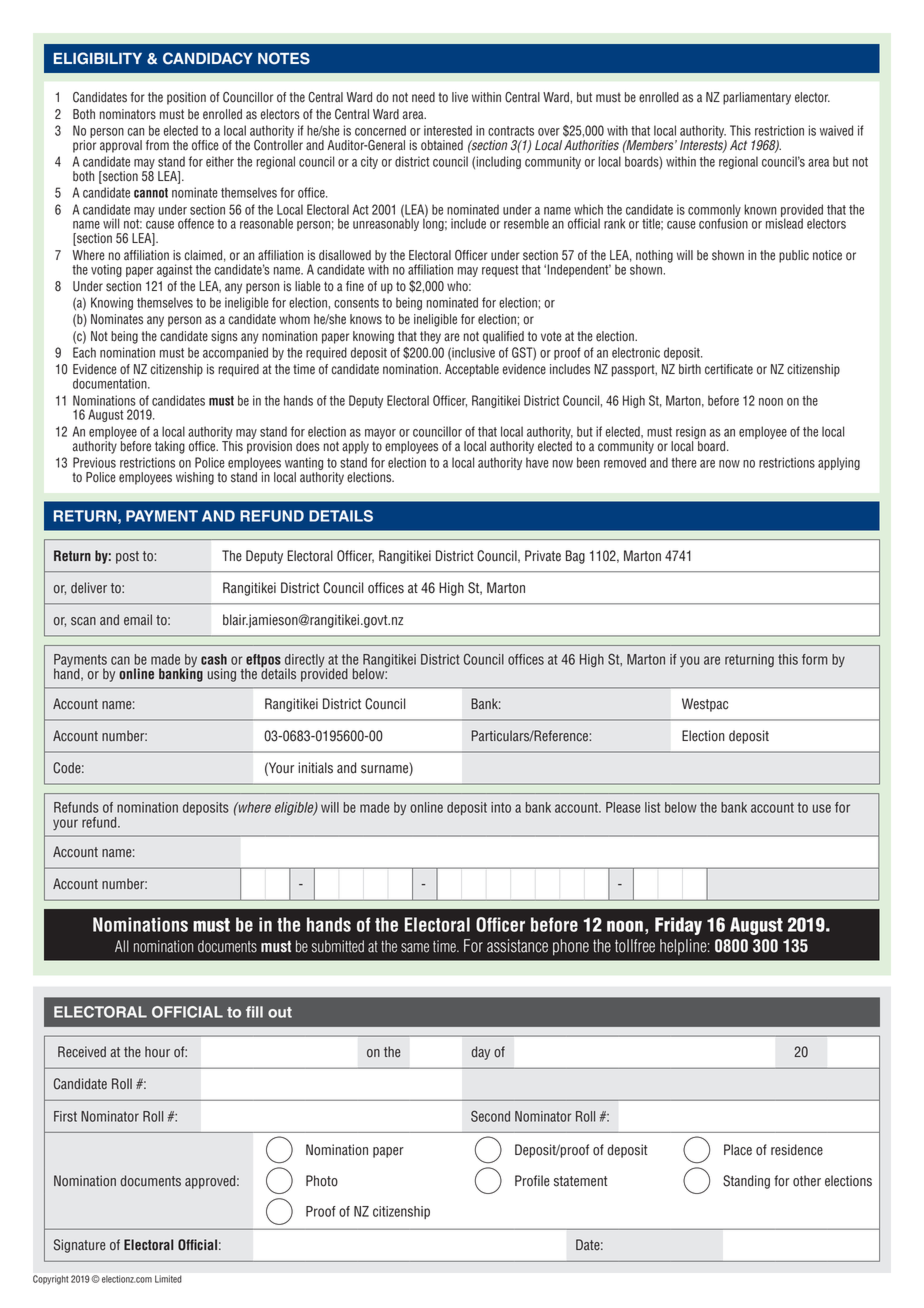 This screenshot has width=924, height=1308. What do you see at coordinates (138, 620) in the screenshot?
I see `email` at bounding box center [138, 620].
